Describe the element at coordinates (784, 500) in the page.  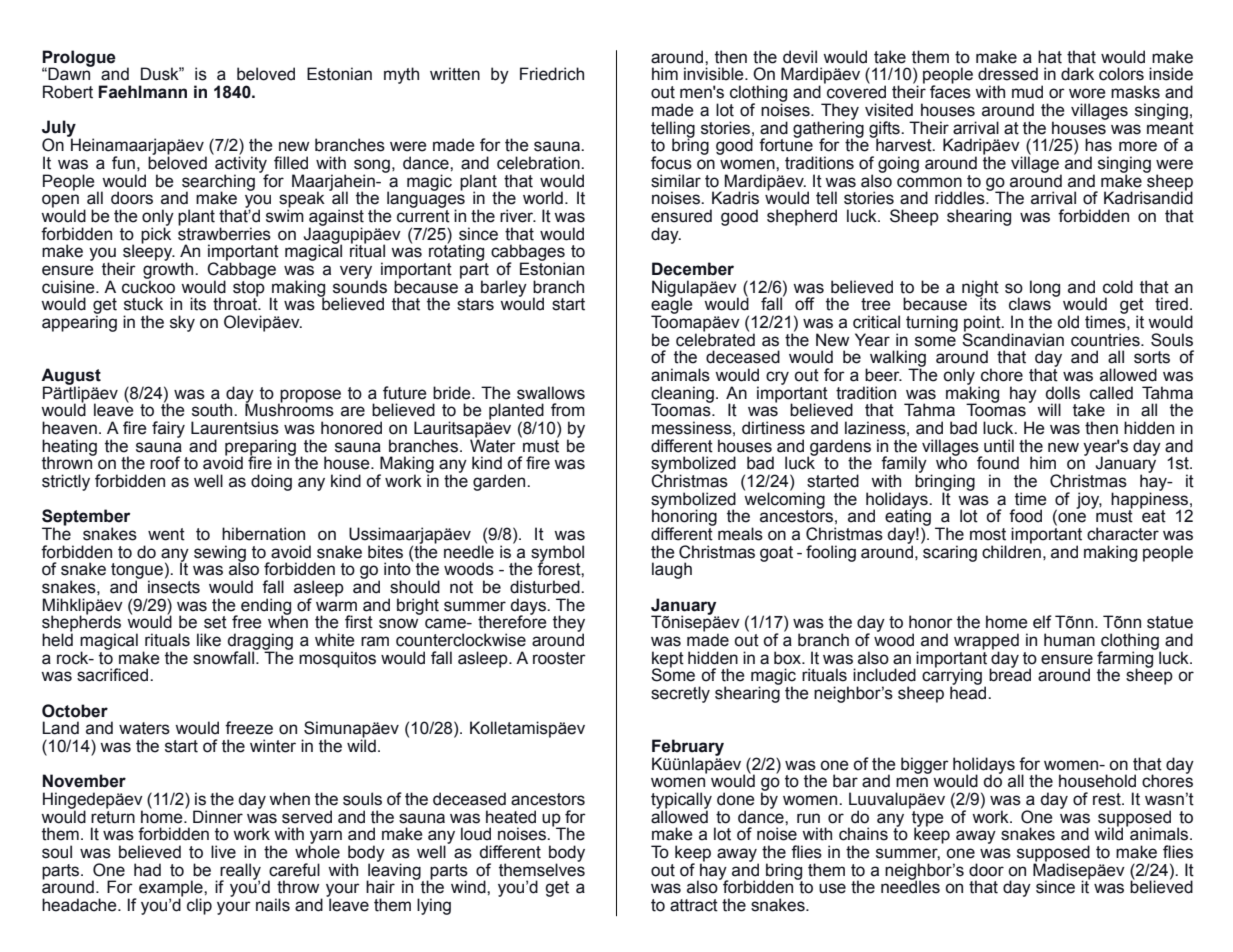
I see `welcoming` at that location.
